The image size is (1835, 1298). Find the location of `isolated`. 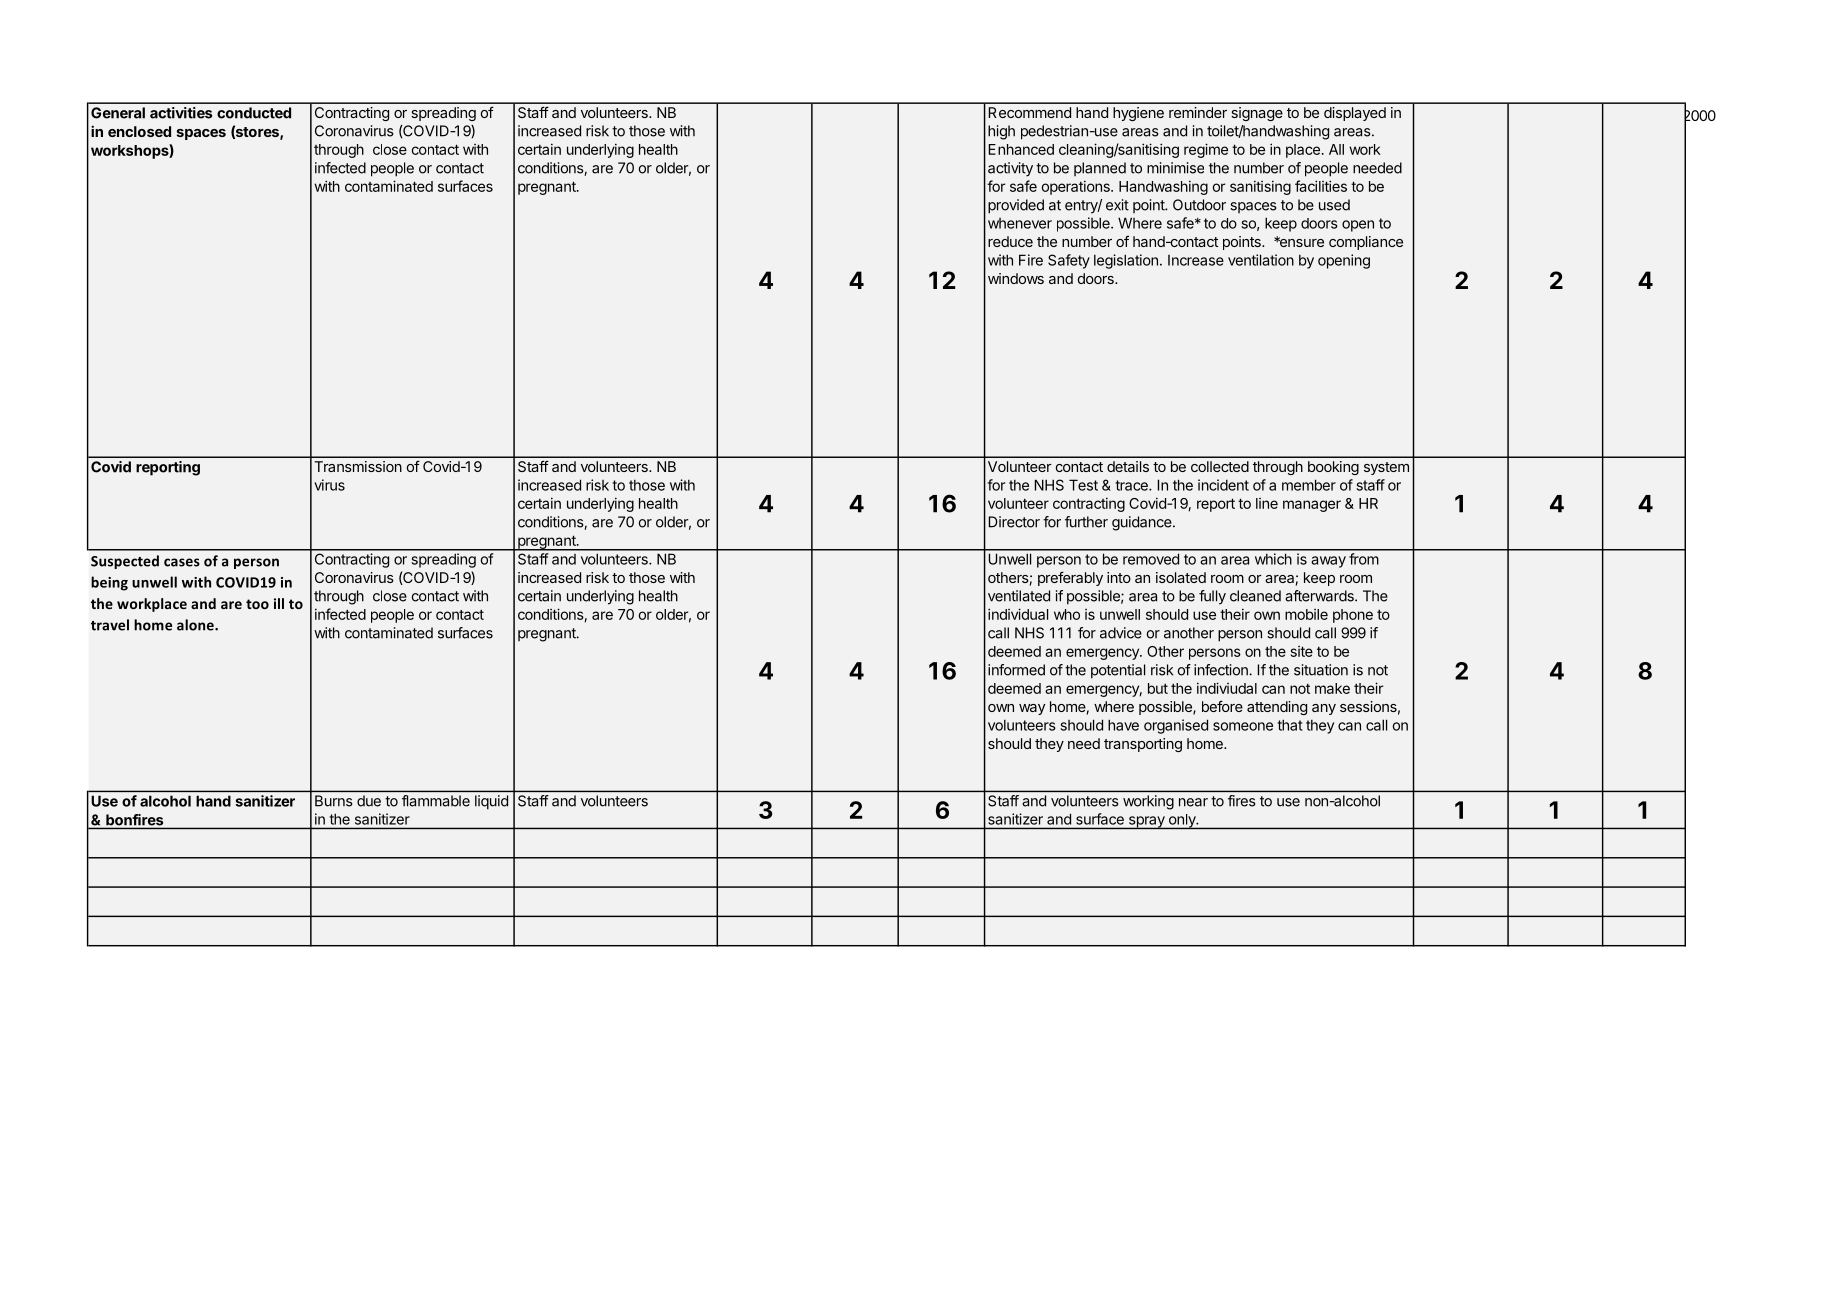

isolated is located at coordinates (1181, 577).
